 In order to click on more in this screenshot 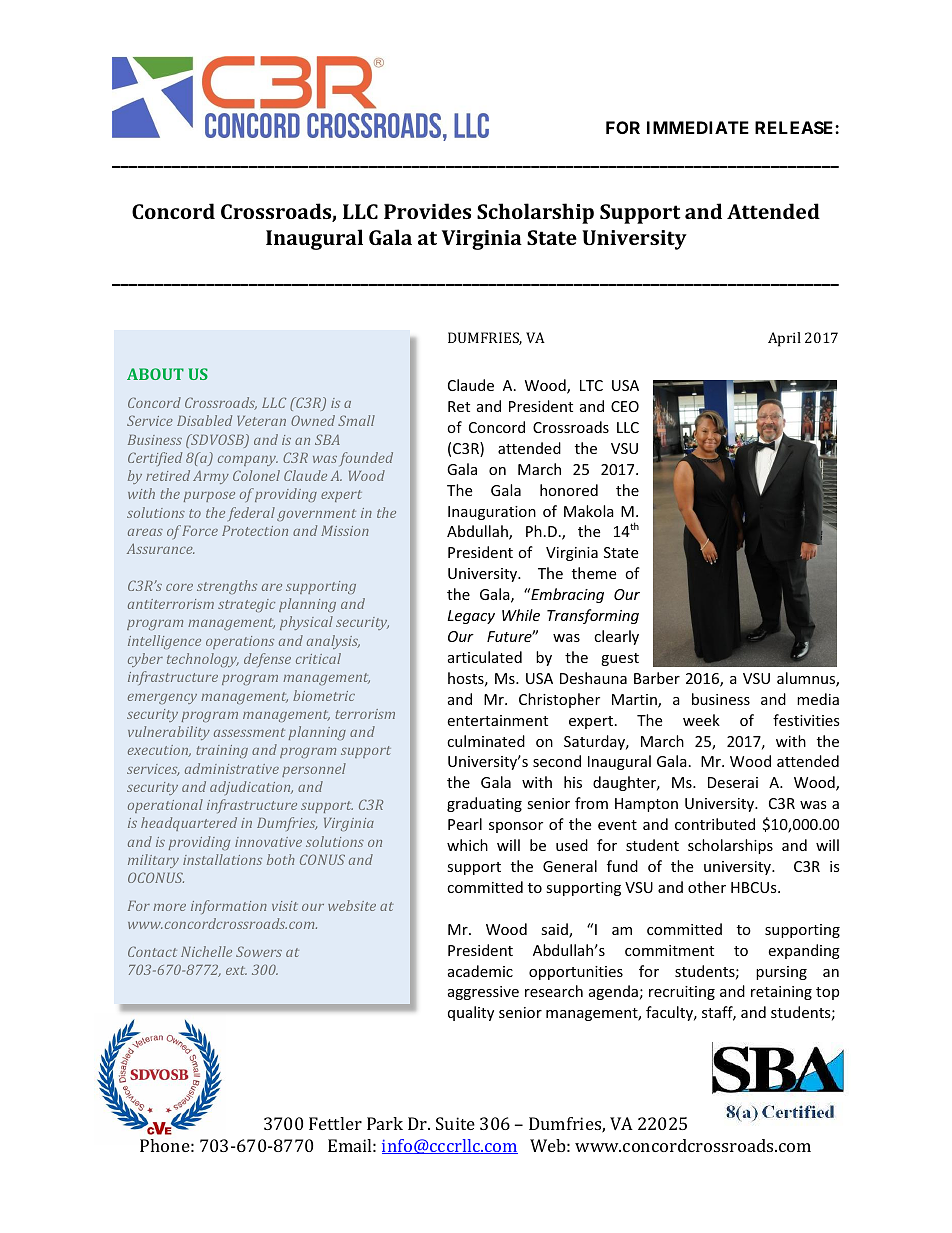, I will do `click(169, 907)`.
